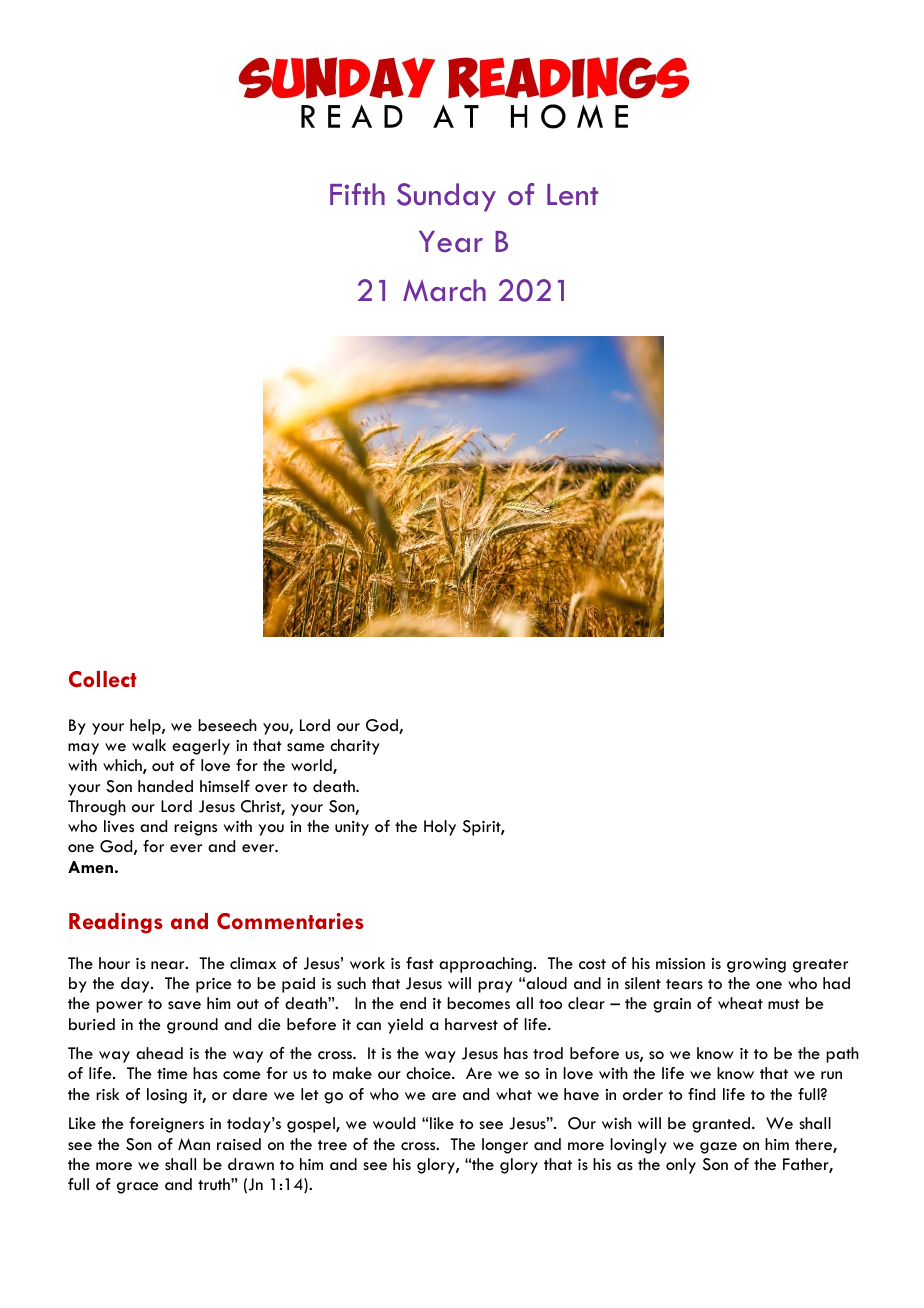  What do you see at coordinates (756, 965) in the image?
I see `growing` at bounding box center [756, 965].
